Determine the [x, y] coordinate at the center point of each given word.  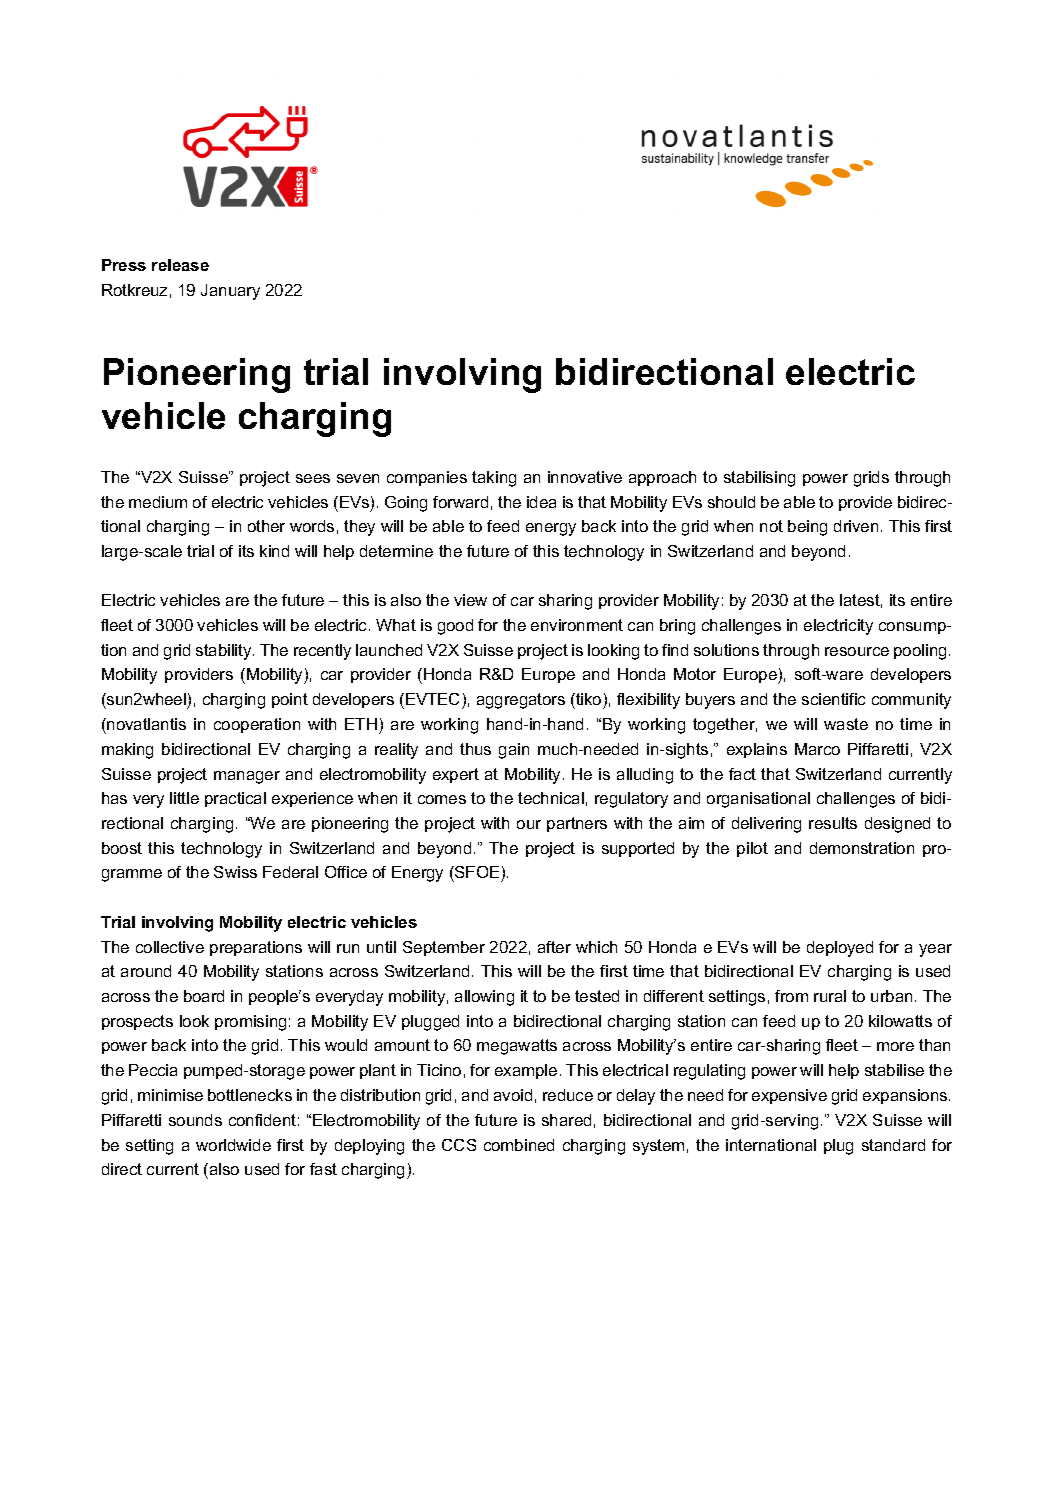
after [554, 947]
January [230, 292]
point [290, 700]
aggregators [521, 701]
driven [856, 526]
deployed [840, 949]
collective [170, 947]
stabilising [759, 479]
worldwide [233, 1145]
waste [846, 724]
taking [494, 479]
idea [541, 502]
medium [158, 502]
